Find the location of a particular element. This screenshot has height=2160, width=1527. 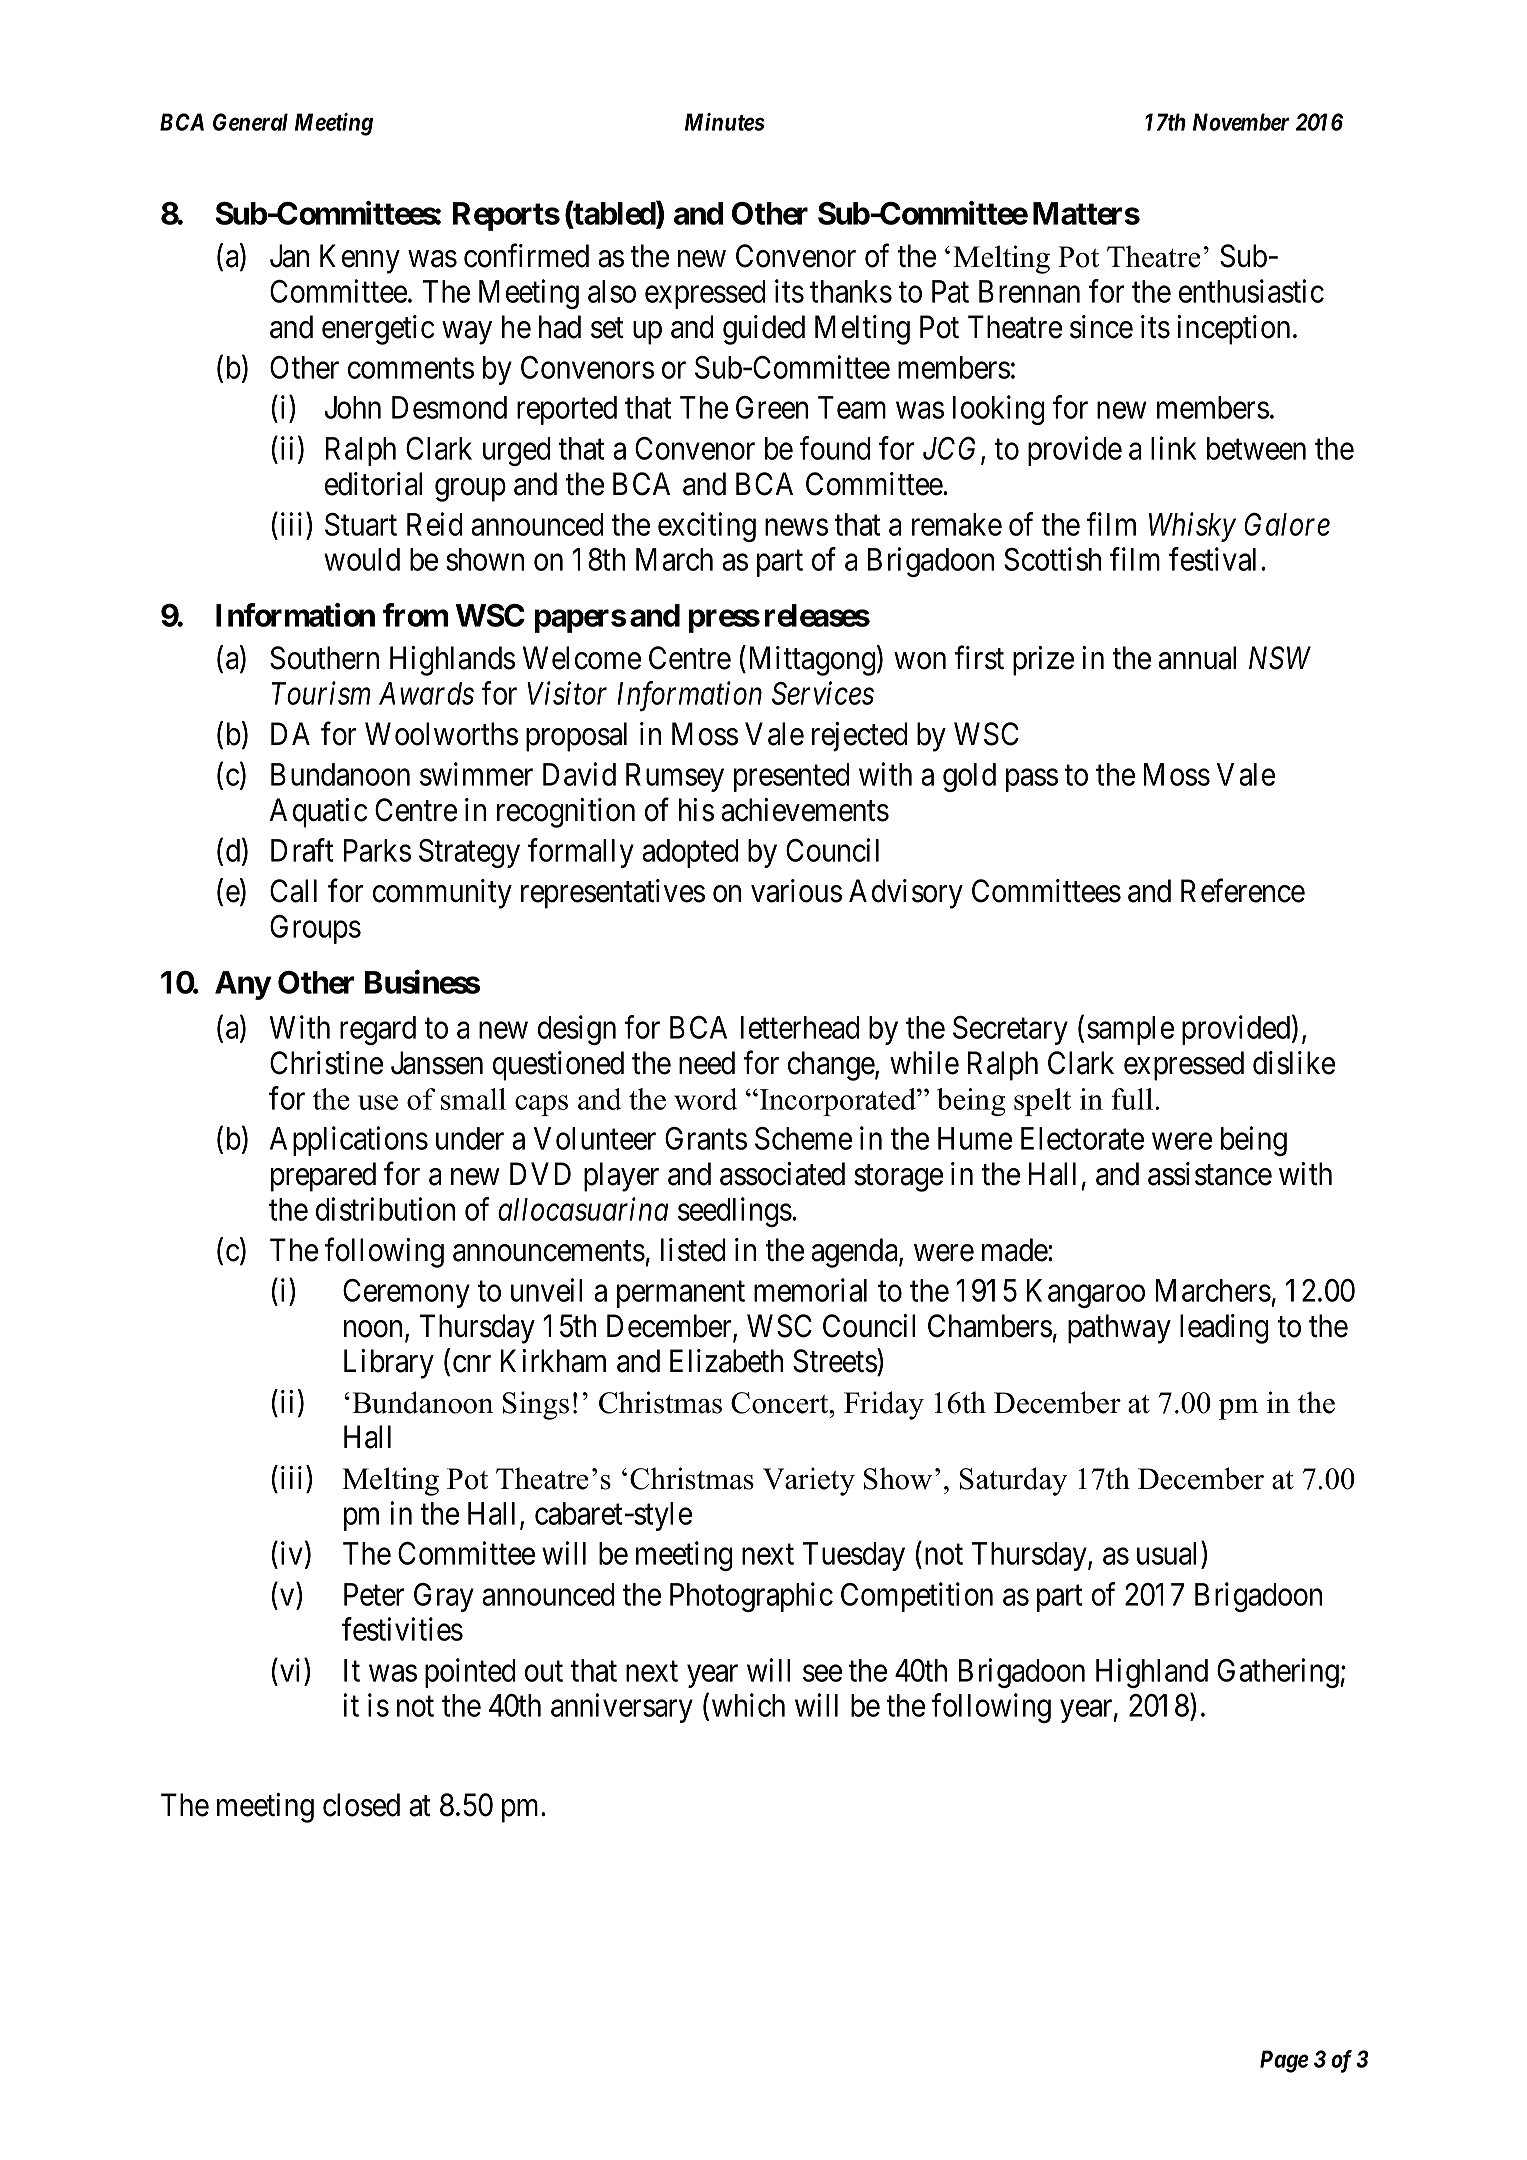

Kenny is located at coordinates (360, 259).
